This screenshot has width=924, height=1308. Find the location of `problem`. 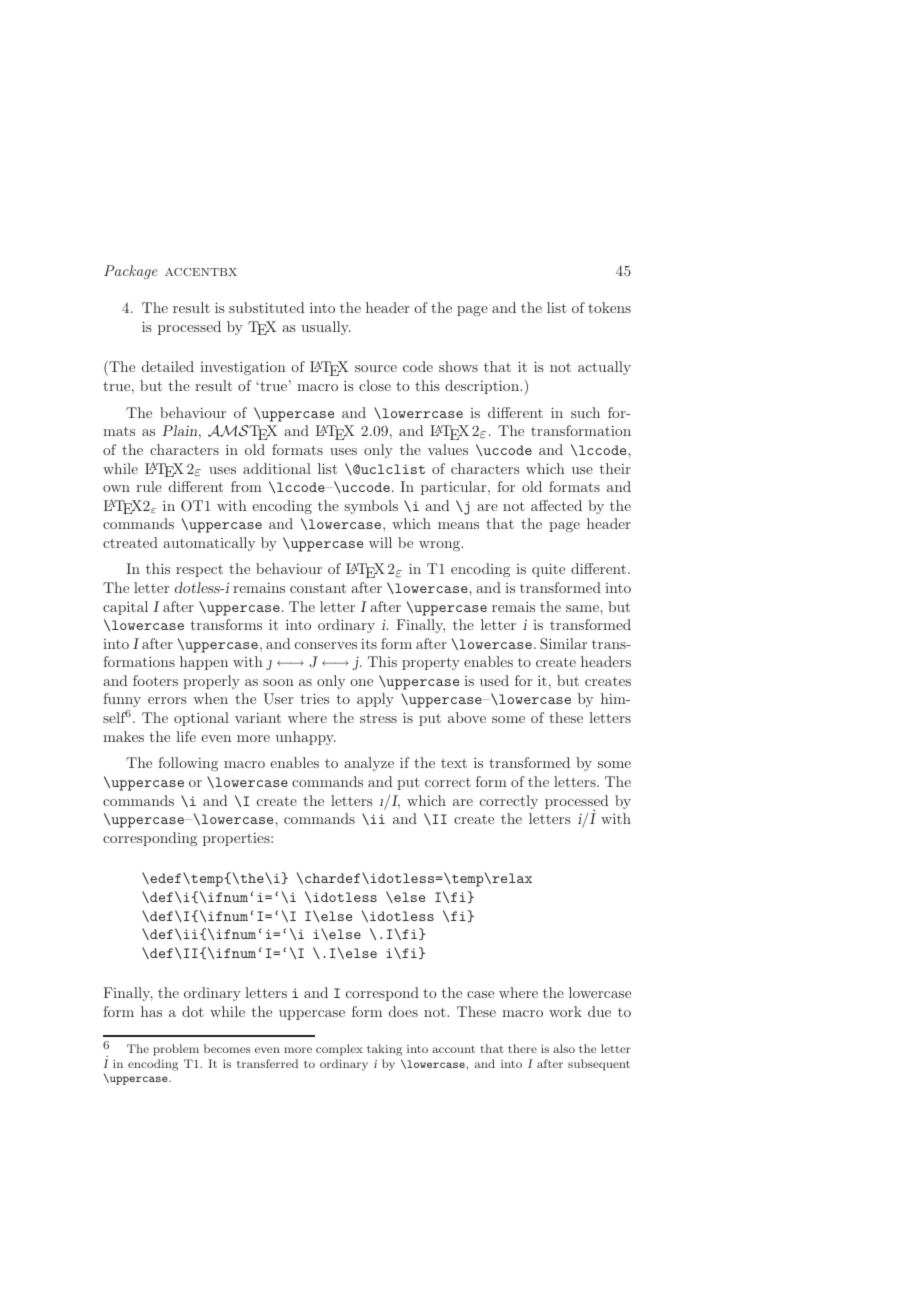

problem is located at coordinates (176, 1050).
